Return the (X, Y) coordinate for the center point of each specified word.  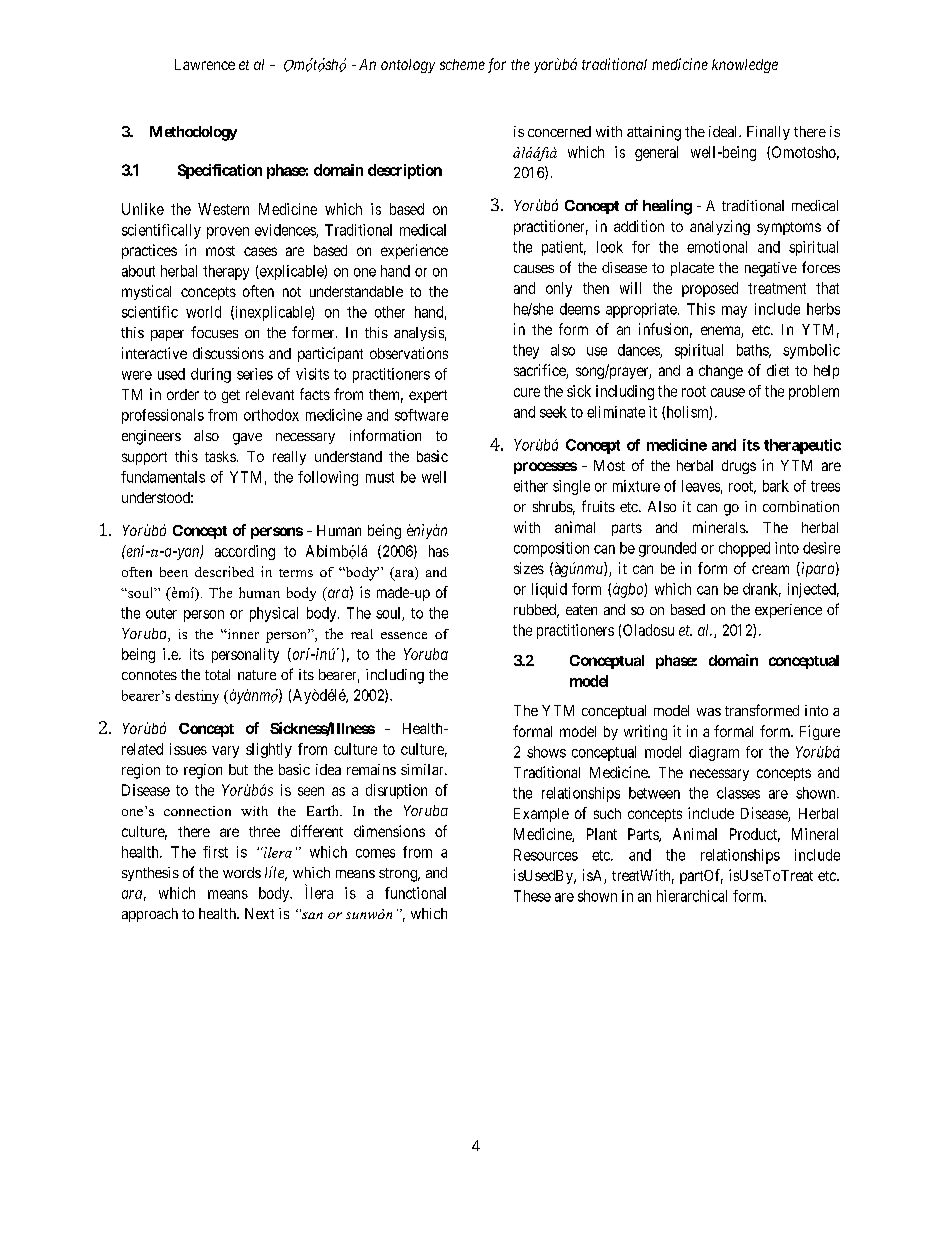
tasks (220, 456)
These (532, 896)
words (242, 872)
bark (776, 486)
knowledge (745, 66)
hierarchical (692, 896)
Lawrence (205, 64)
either (531, 486)
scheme (462, 64)
